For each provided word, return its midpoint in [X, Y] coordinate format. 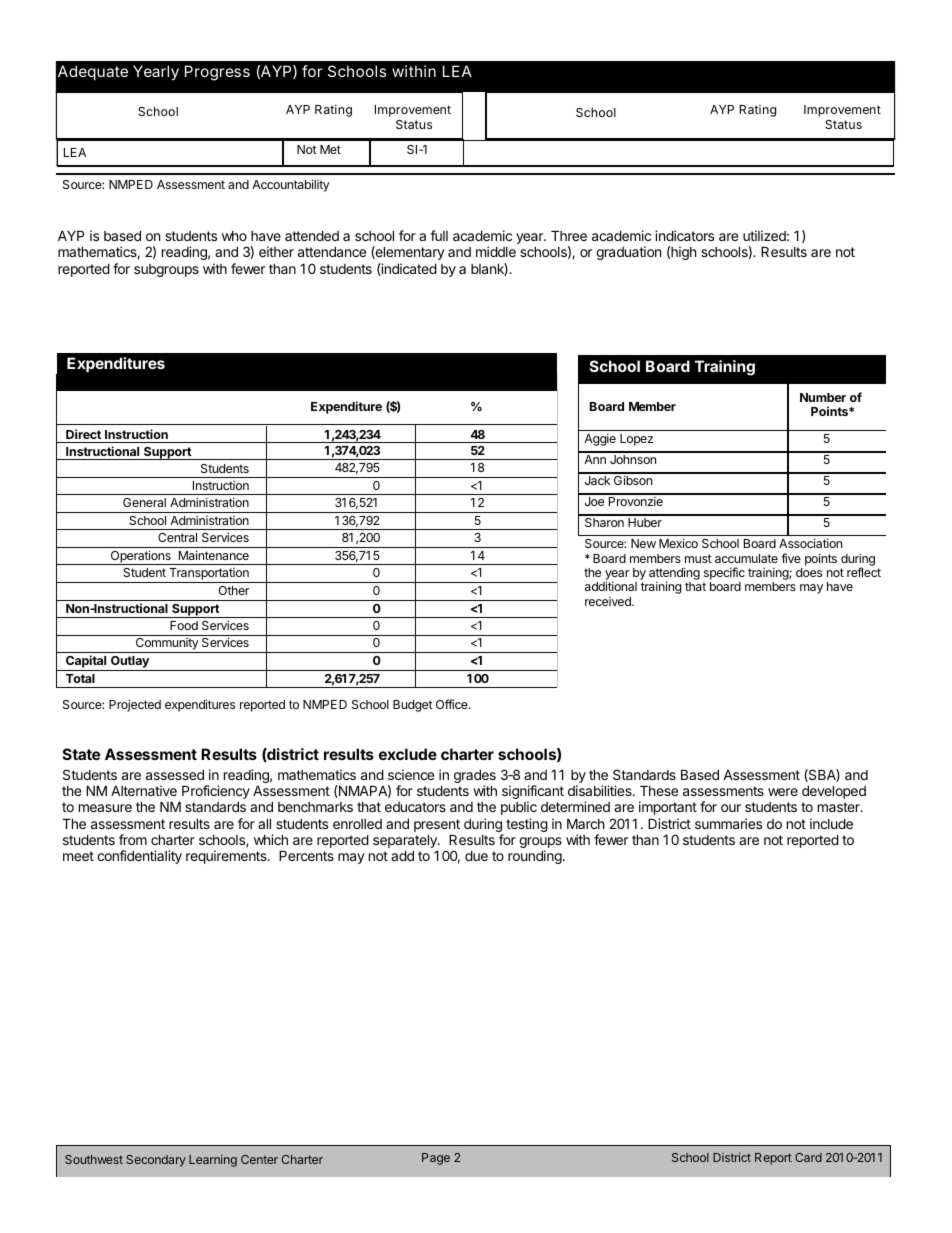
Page [436, 1159]
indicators [684, 235]
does [809, 572]
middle [496, 251]
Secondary [156, 1161]
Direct [83, 434]
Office [453, 704]
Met [330, 149]
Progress [217, 73]
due [476, 856]
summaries [728, 823]
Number [823, 397]
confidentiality [139, 857]
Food [184, 625]
